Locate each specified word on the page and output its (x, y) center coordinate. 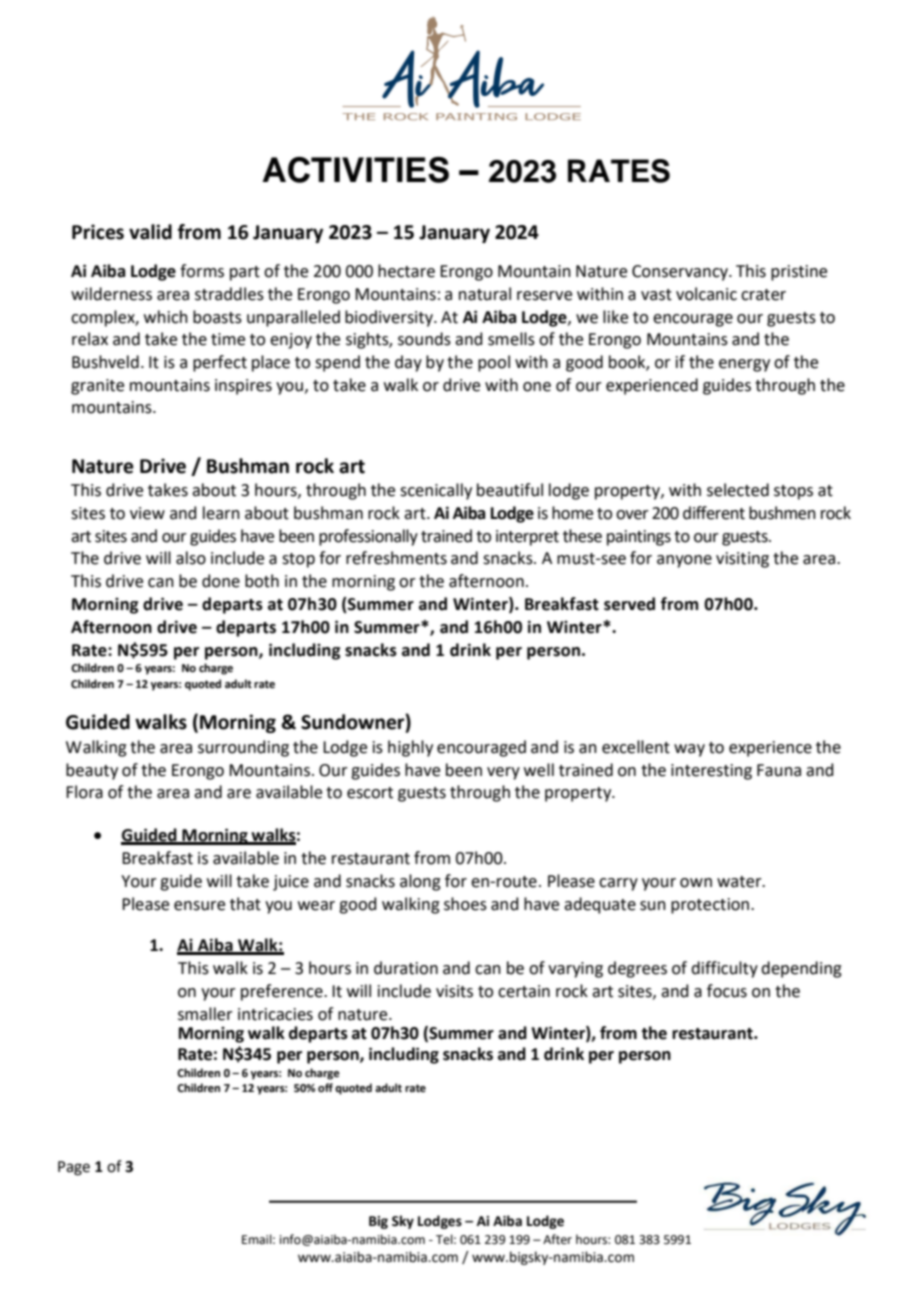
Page (74, 1168)
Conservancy (681, 273)
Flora (84, 792)
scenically (436, 491)
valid (150, 232)
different (714, 513)
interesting (711, 772)
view (147, 513)
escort (370, 793)
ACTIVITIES (355, 170)
